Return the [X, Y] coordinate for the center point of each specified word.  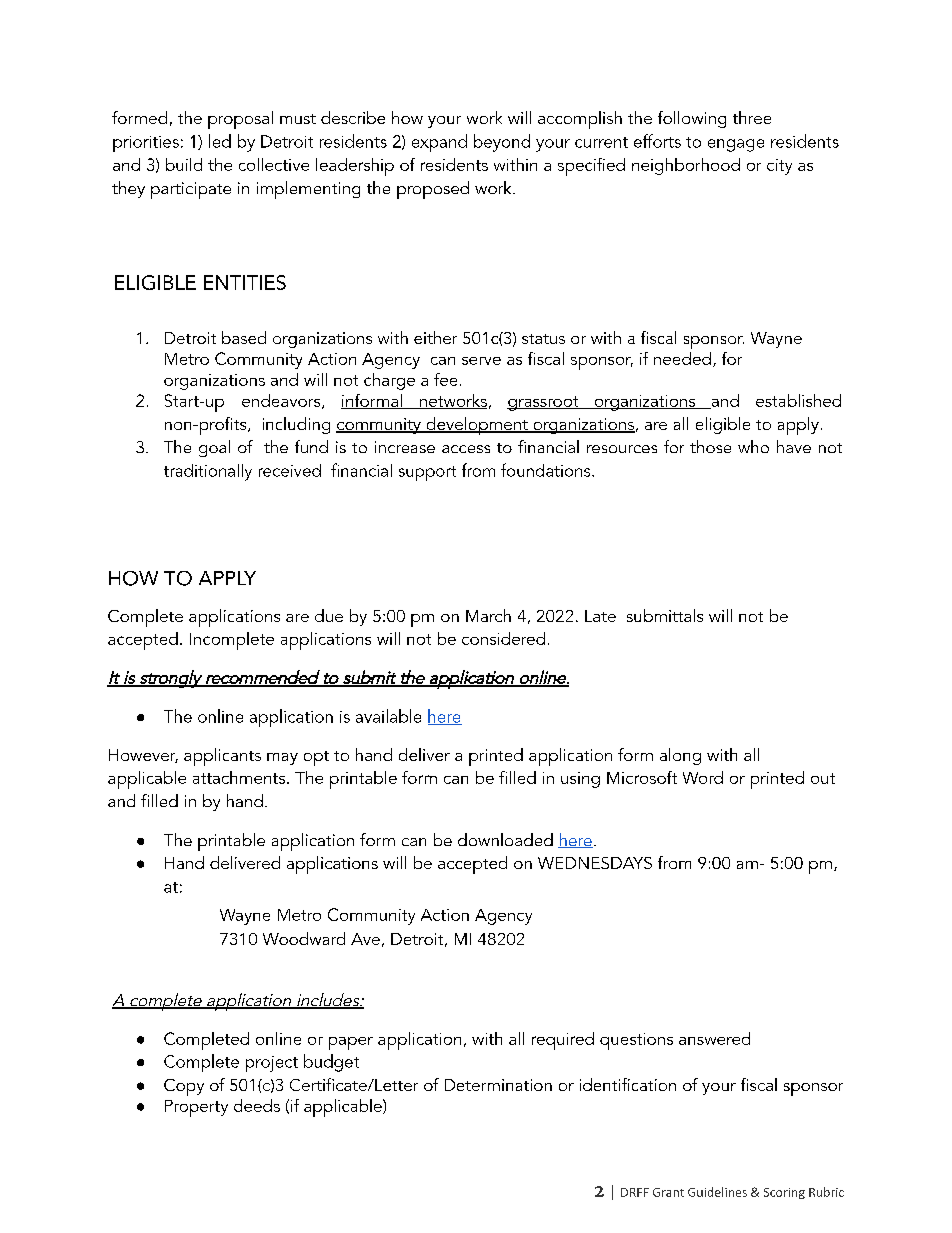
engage [736, 145]
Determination [498, 1085]
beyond [502, 143]
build [184, 164]
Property [196, 1108]
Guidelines [717, 1192]
